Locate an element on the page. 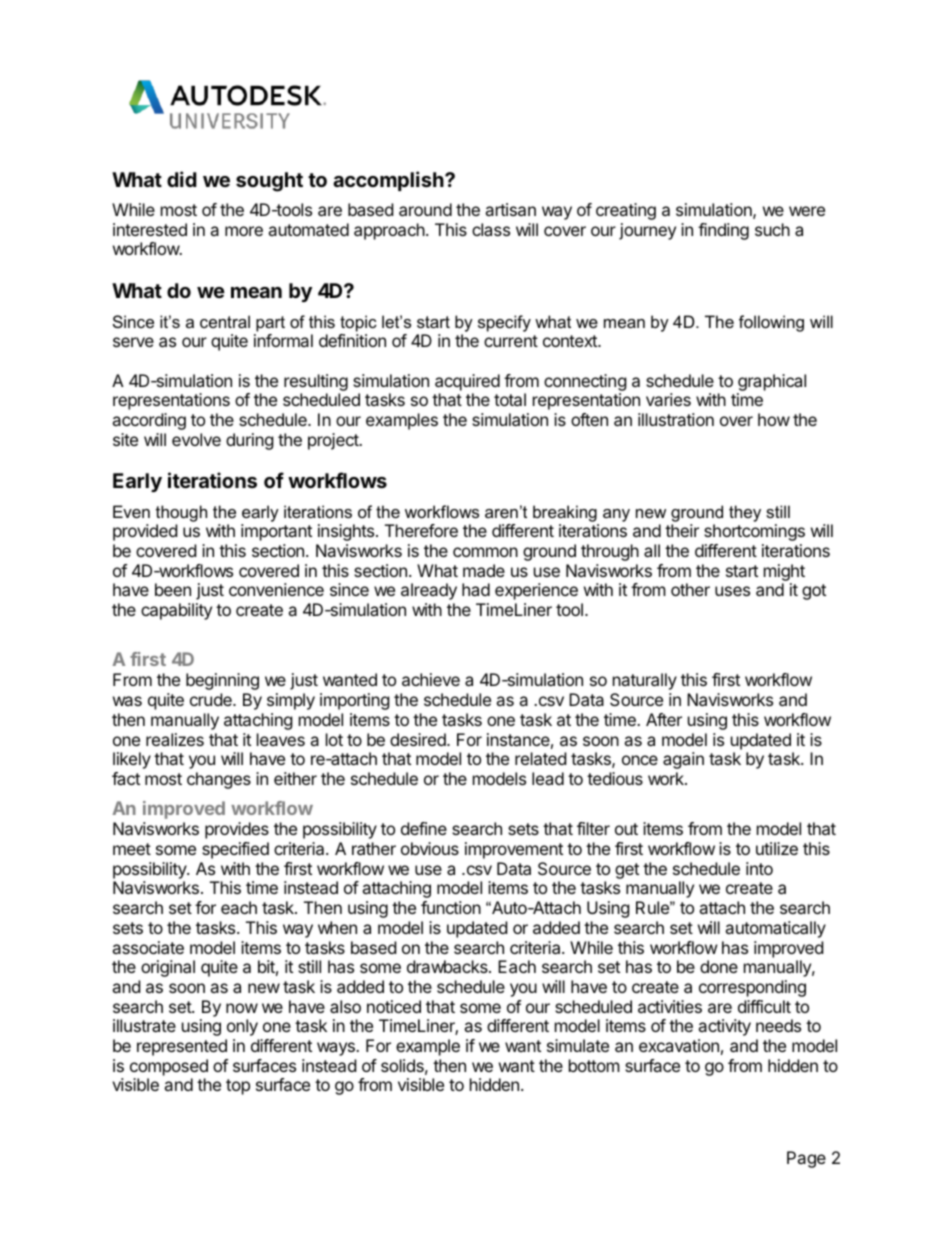 The width and height of the page is (952, 1233). naturally is located at coordinates (645, 681).
